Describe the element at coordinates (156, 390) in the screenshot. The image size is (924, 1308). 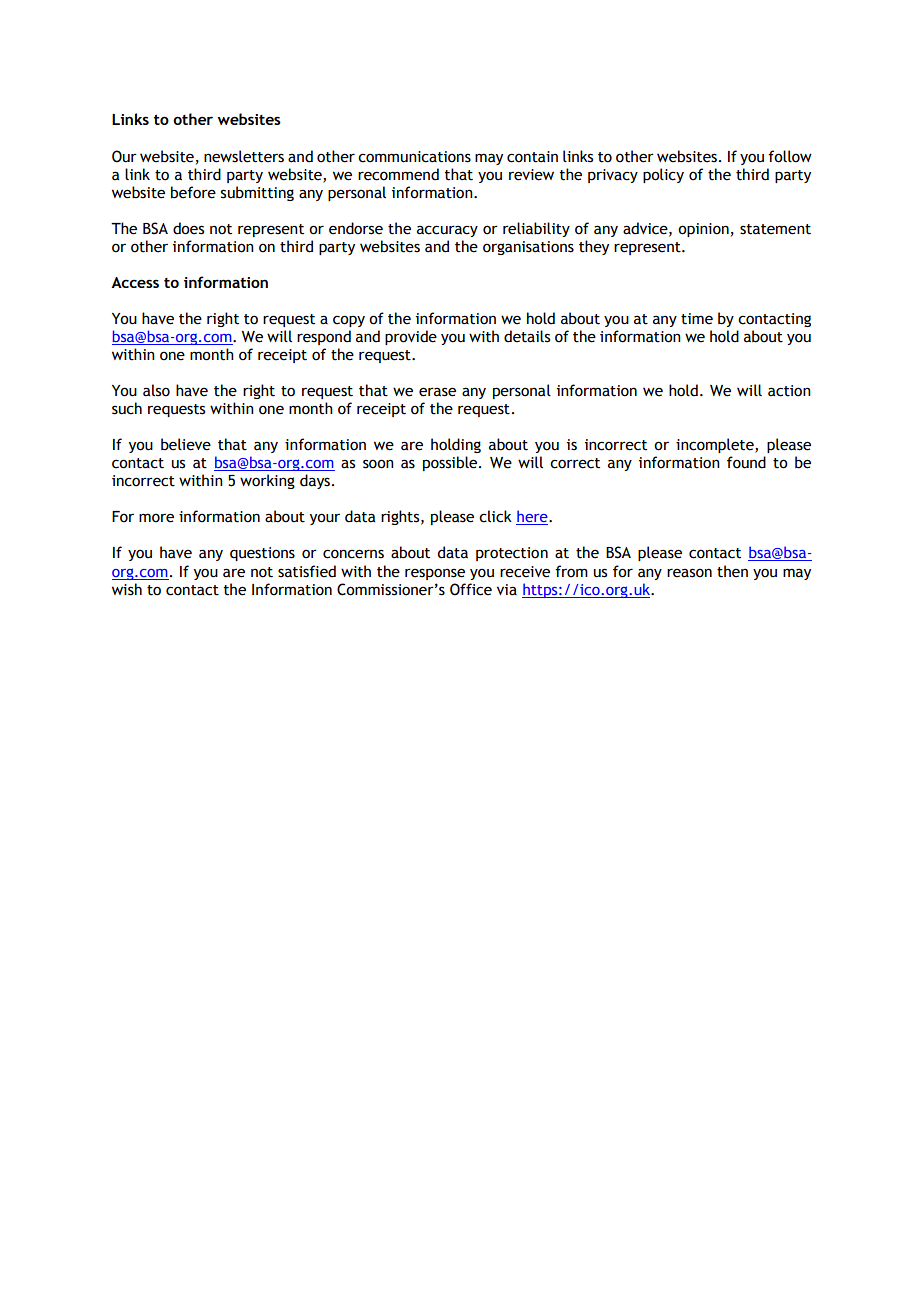
I see `also` at that location.
